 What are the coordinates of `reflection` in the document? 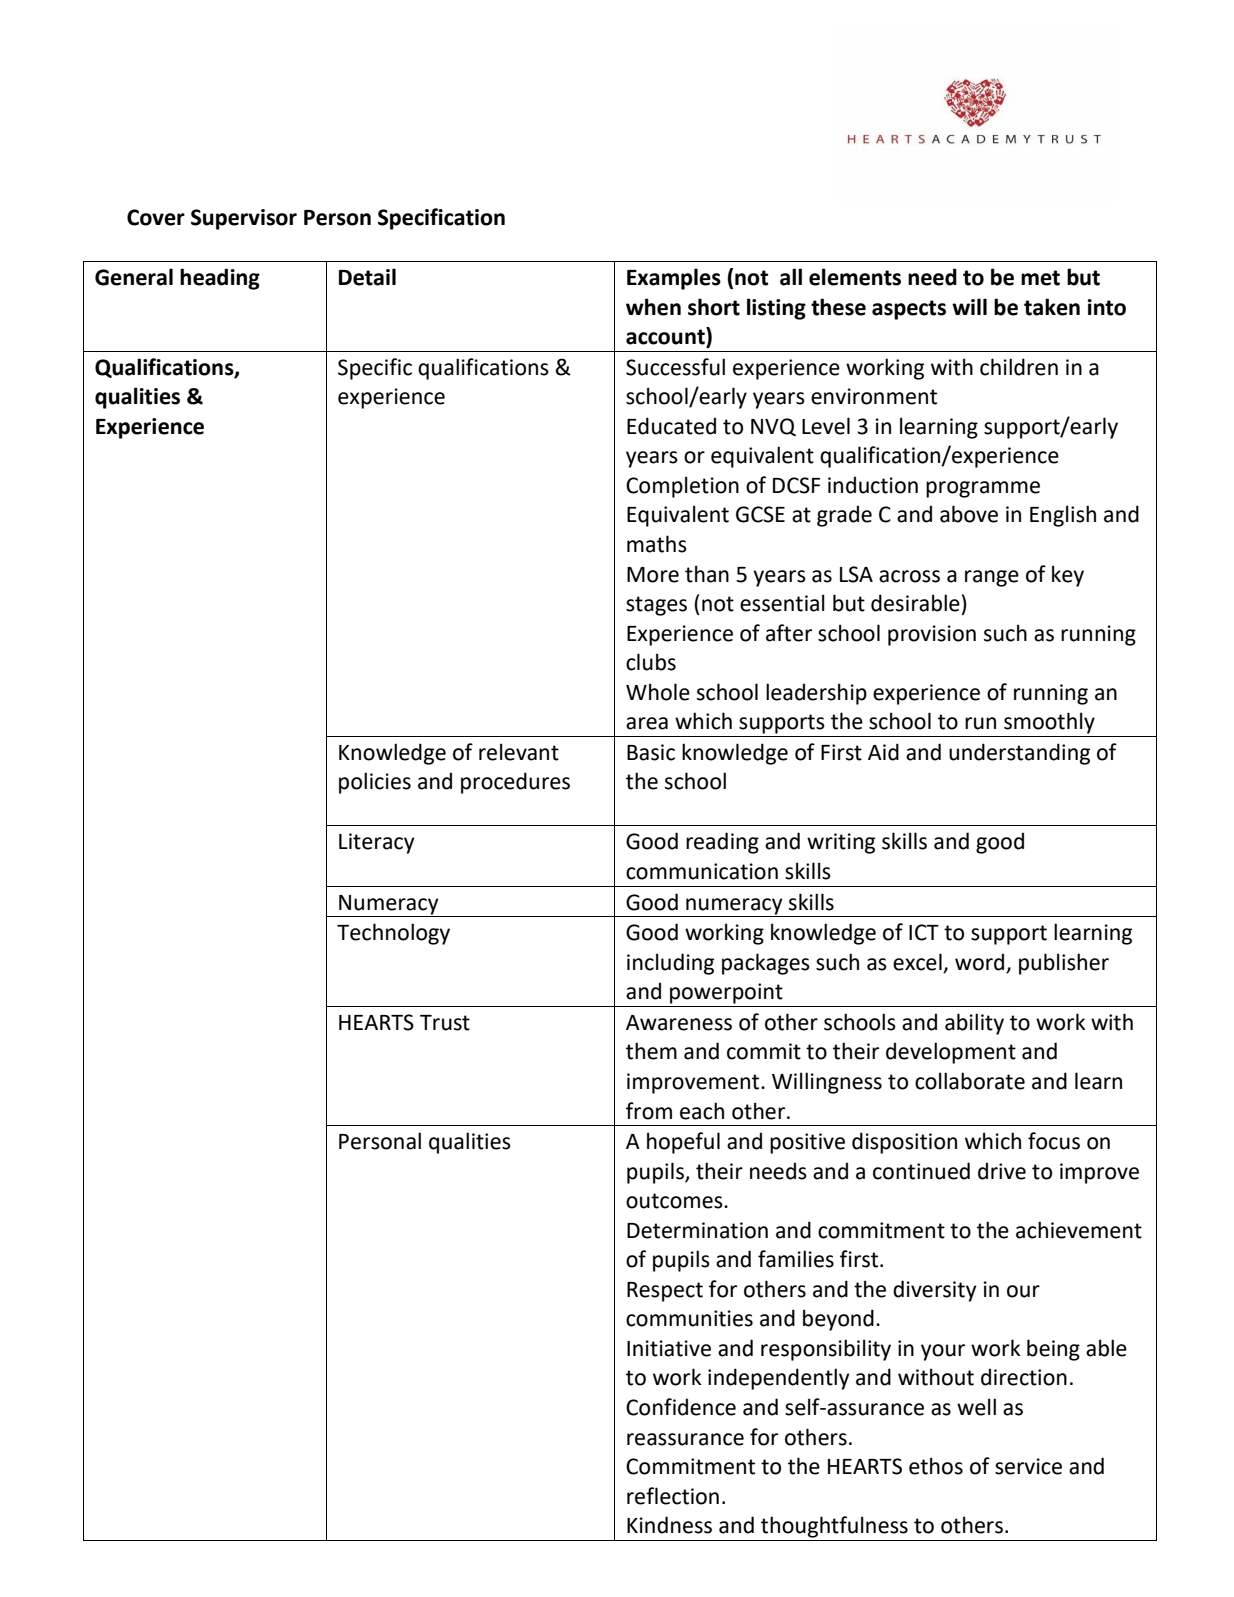 It's located at (673, 1496).
